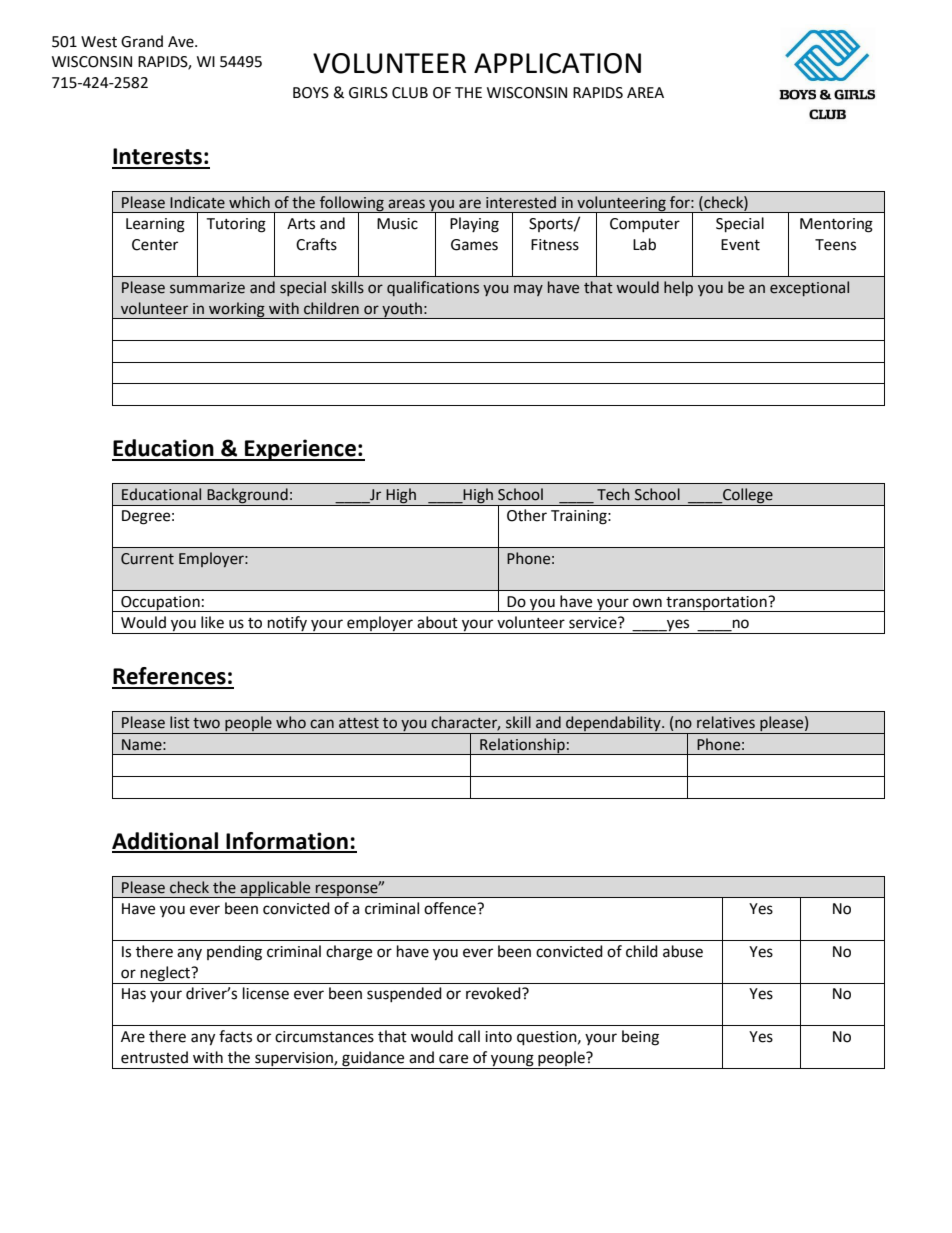 This screenshot has height=1233, width=952. What do you see at coordinates (469, 1036) in the screenshot?
I see `call` at bounding box center [469, 1036].
